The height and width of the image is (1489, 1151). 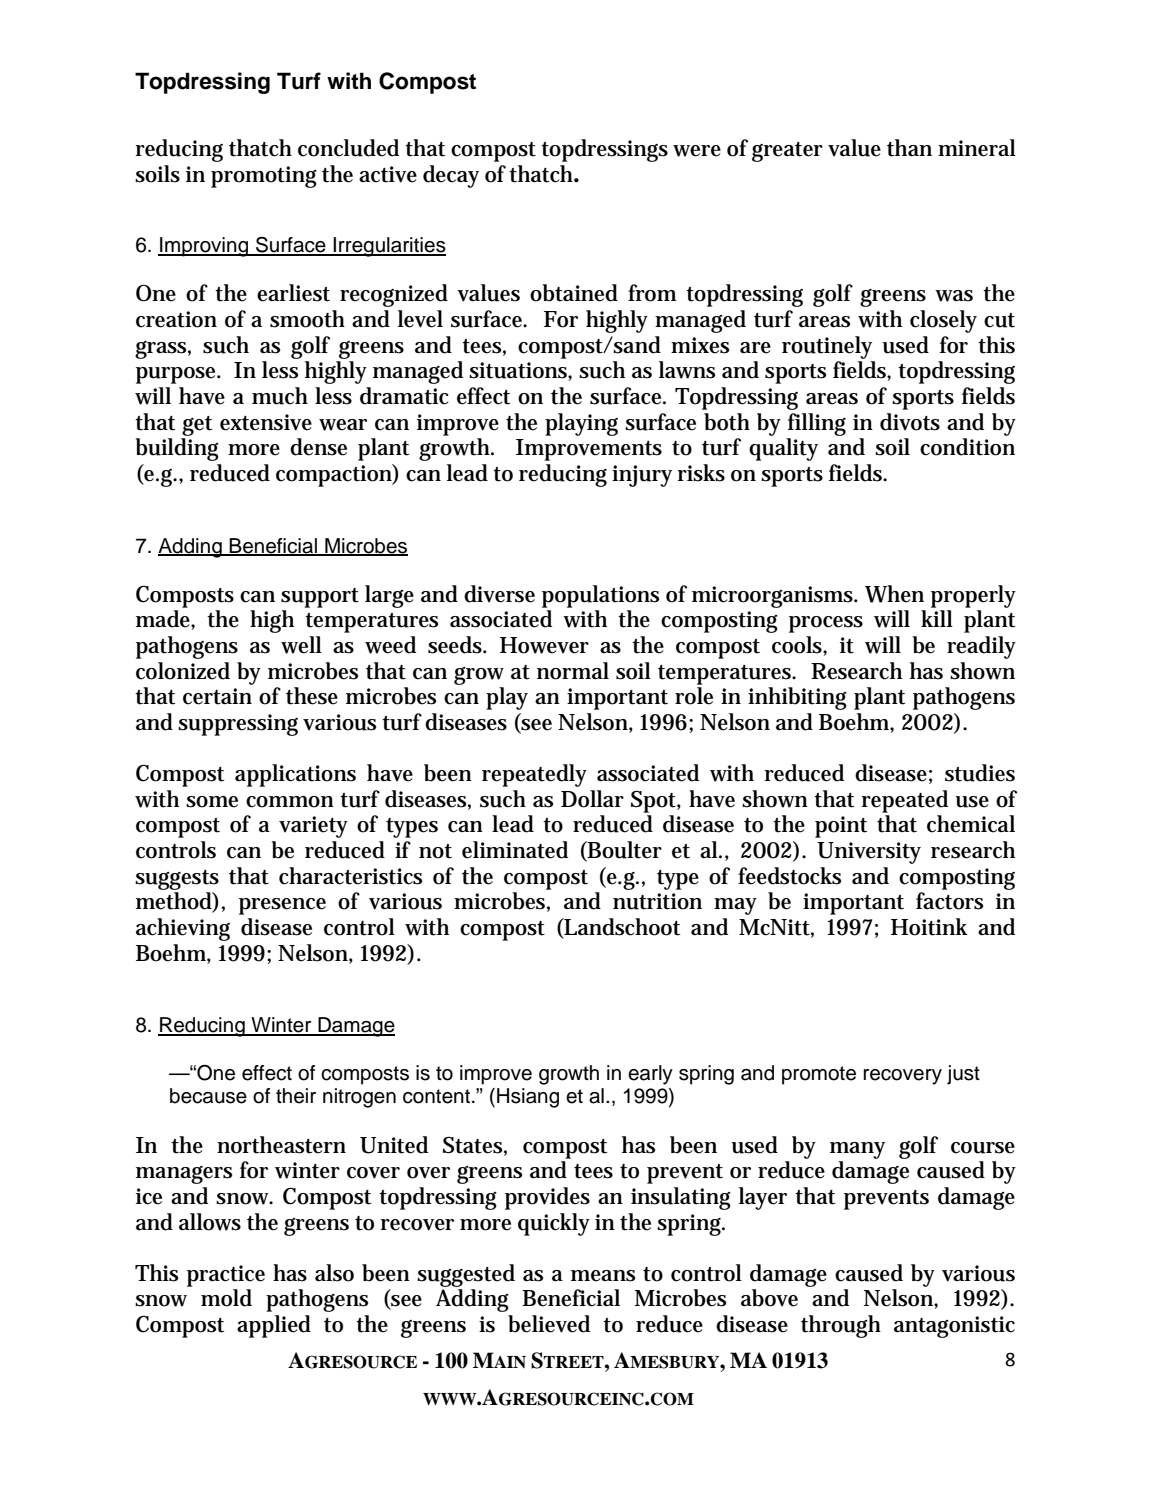 I want to click on were, so click(x=697, y=151).
